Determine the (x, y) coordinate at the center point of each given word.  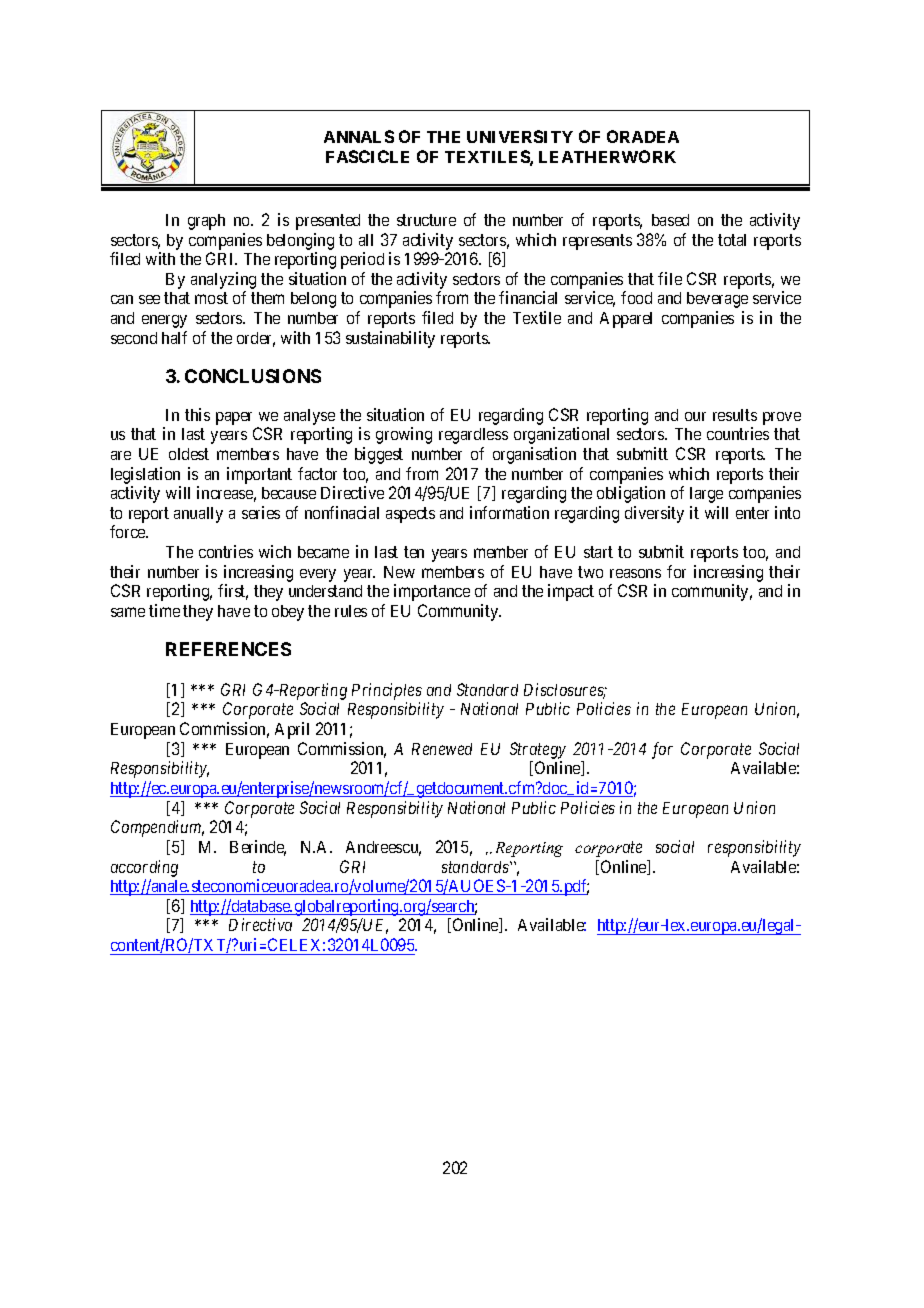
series (261, 512)
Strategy (538, 750)
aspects (410, 515)
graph (206, 222)
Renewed (442, 749)
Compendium (157, 828)
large (706, 495)
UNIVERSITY (520, 136)
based (670, 220)
